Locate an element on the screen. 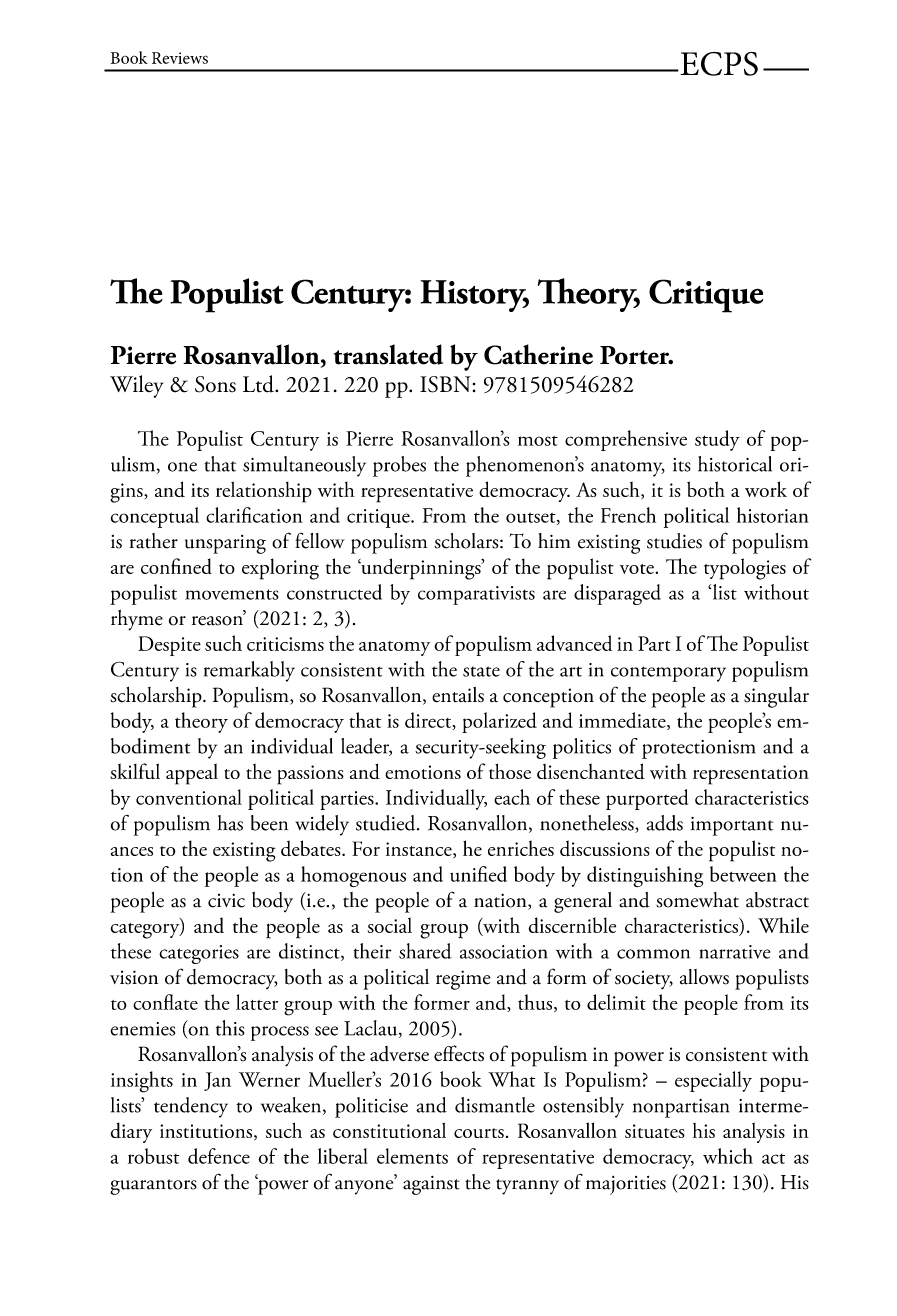  Catherine is located at coordinates (538, 354).
